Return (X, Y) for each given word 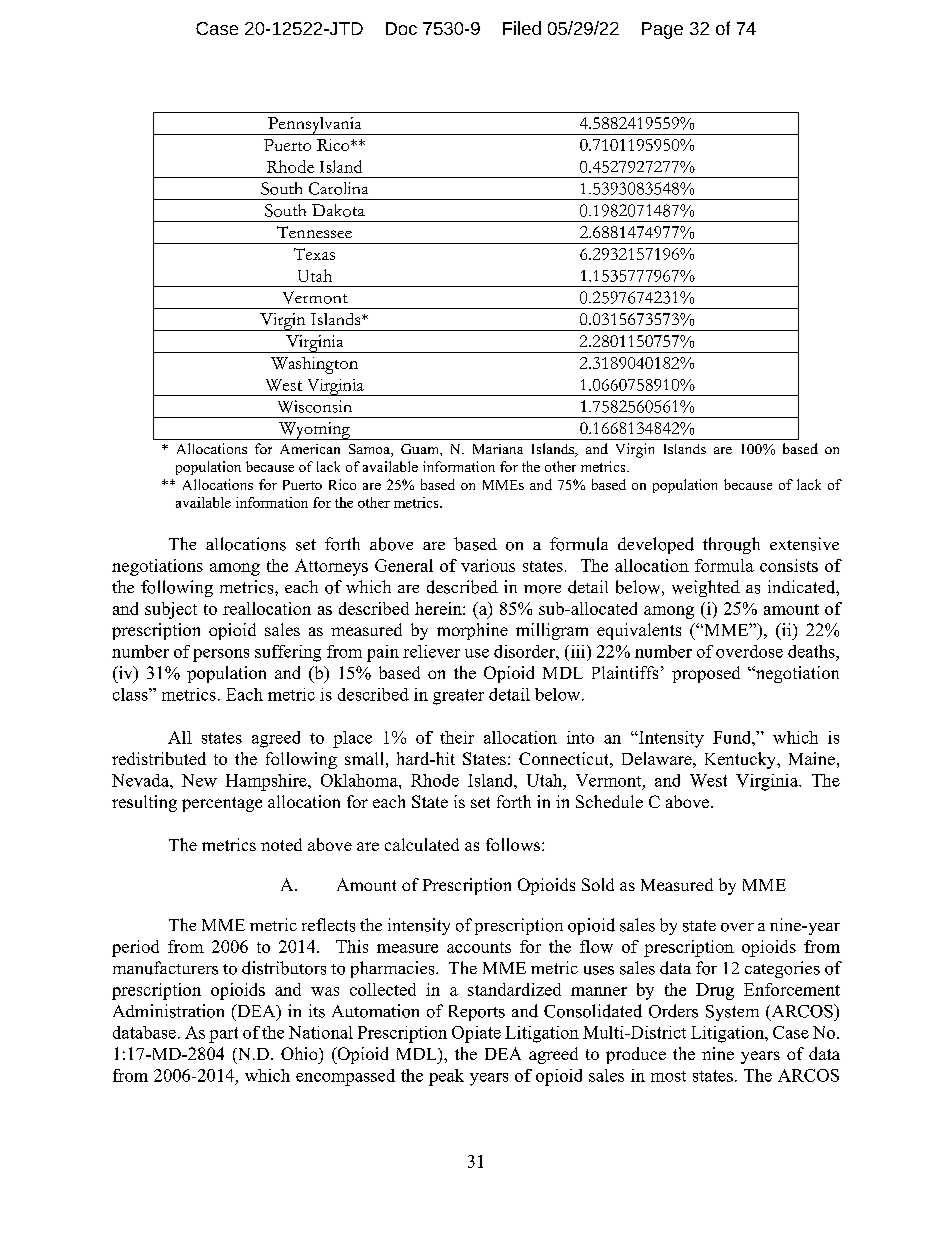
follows (513, 844)
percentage (222, 804)
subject (171, 610)
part (223, 1035)
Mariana (498, 449)
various (488, 565)
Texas (314, 254)
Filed (522, 28)
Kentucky (741, 760)
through (731, 545)
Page (662, 30)
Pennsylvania (315, 126)
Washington (314, 365)
